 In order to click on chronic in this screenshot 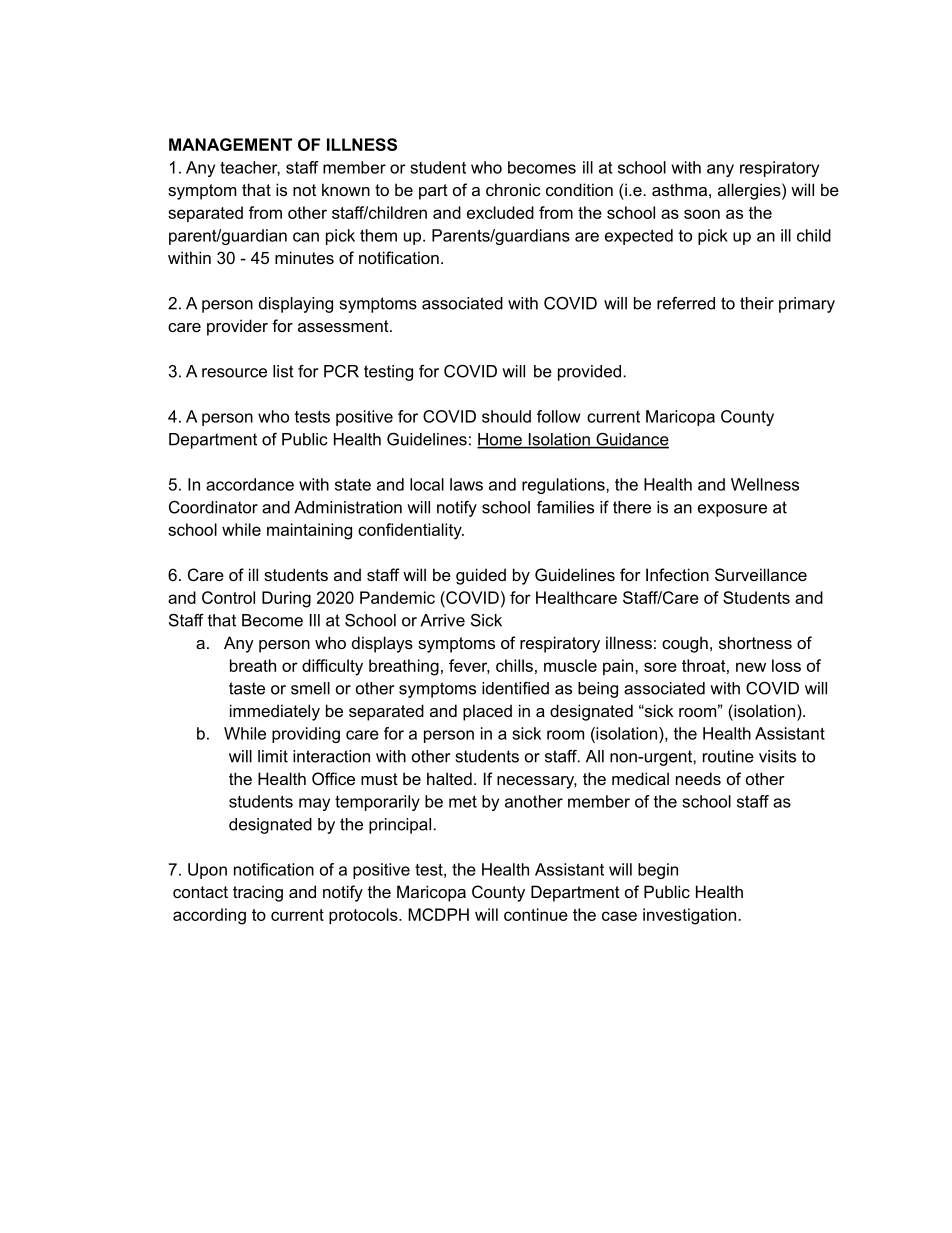, I will do `click(513, 189)`.
